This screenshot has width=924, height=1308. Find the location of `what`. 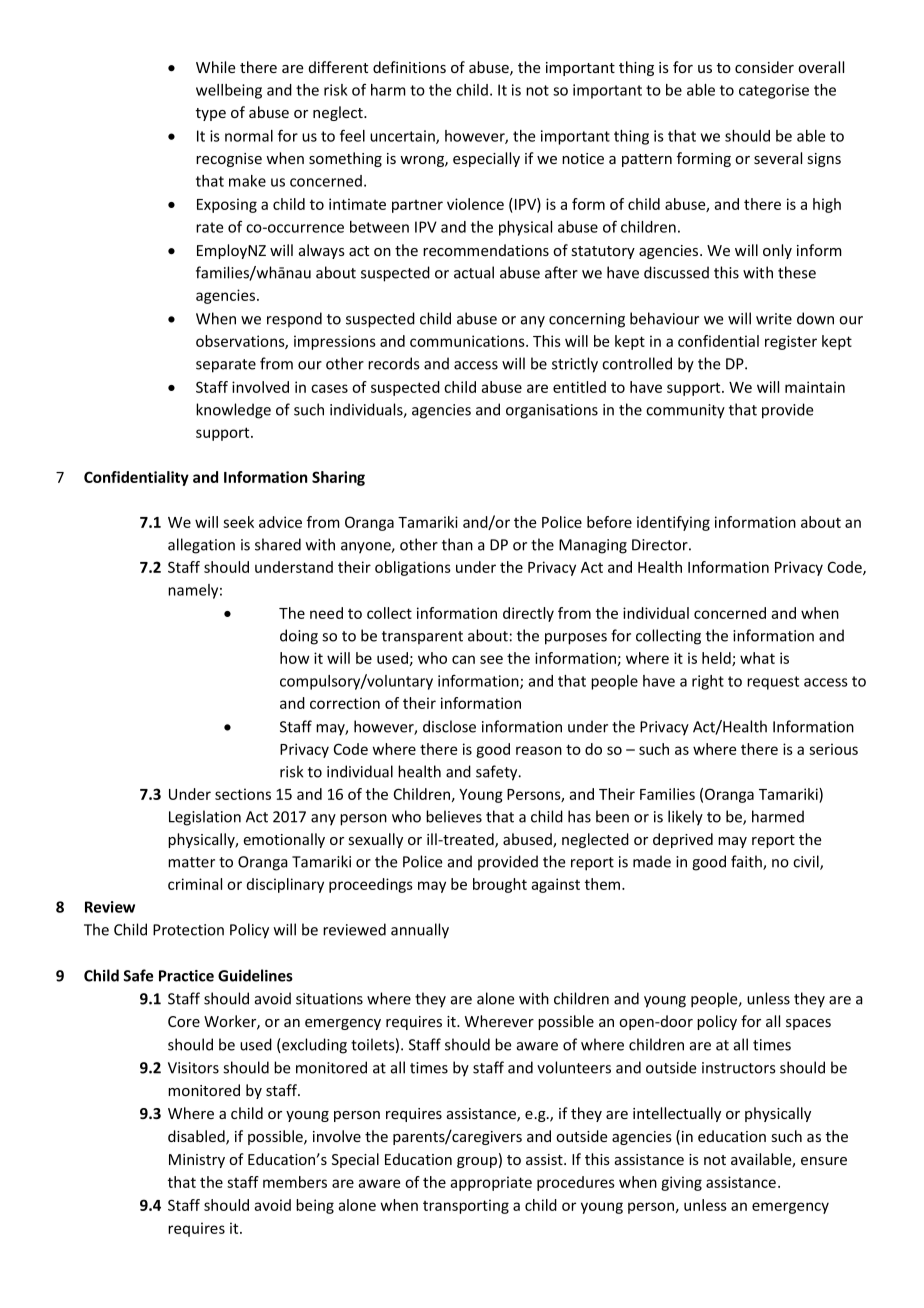

what is located at coordinates (757, 658).
